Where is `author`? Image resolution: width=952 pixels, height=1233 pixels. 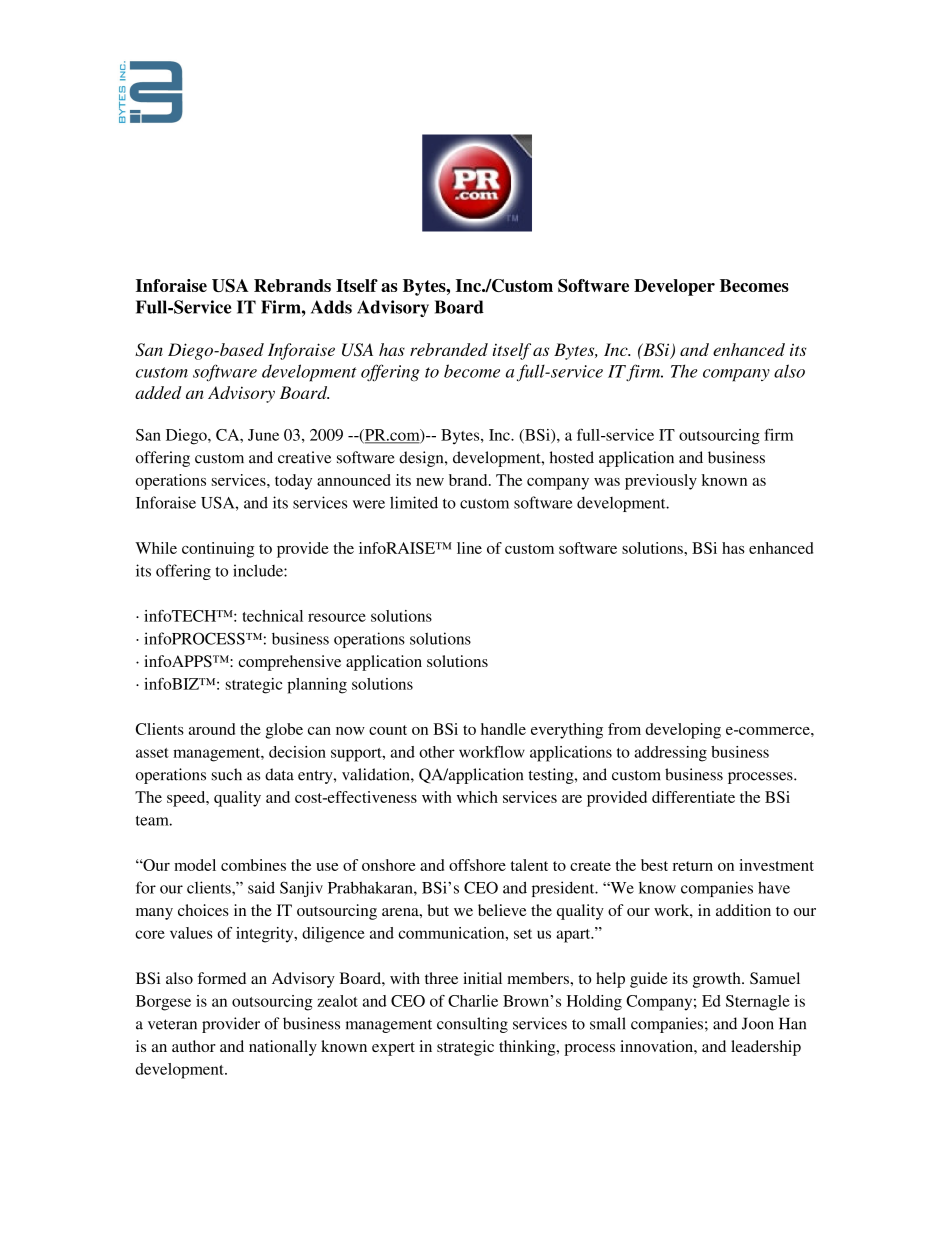 author is located at coordinates (194, 1046).
